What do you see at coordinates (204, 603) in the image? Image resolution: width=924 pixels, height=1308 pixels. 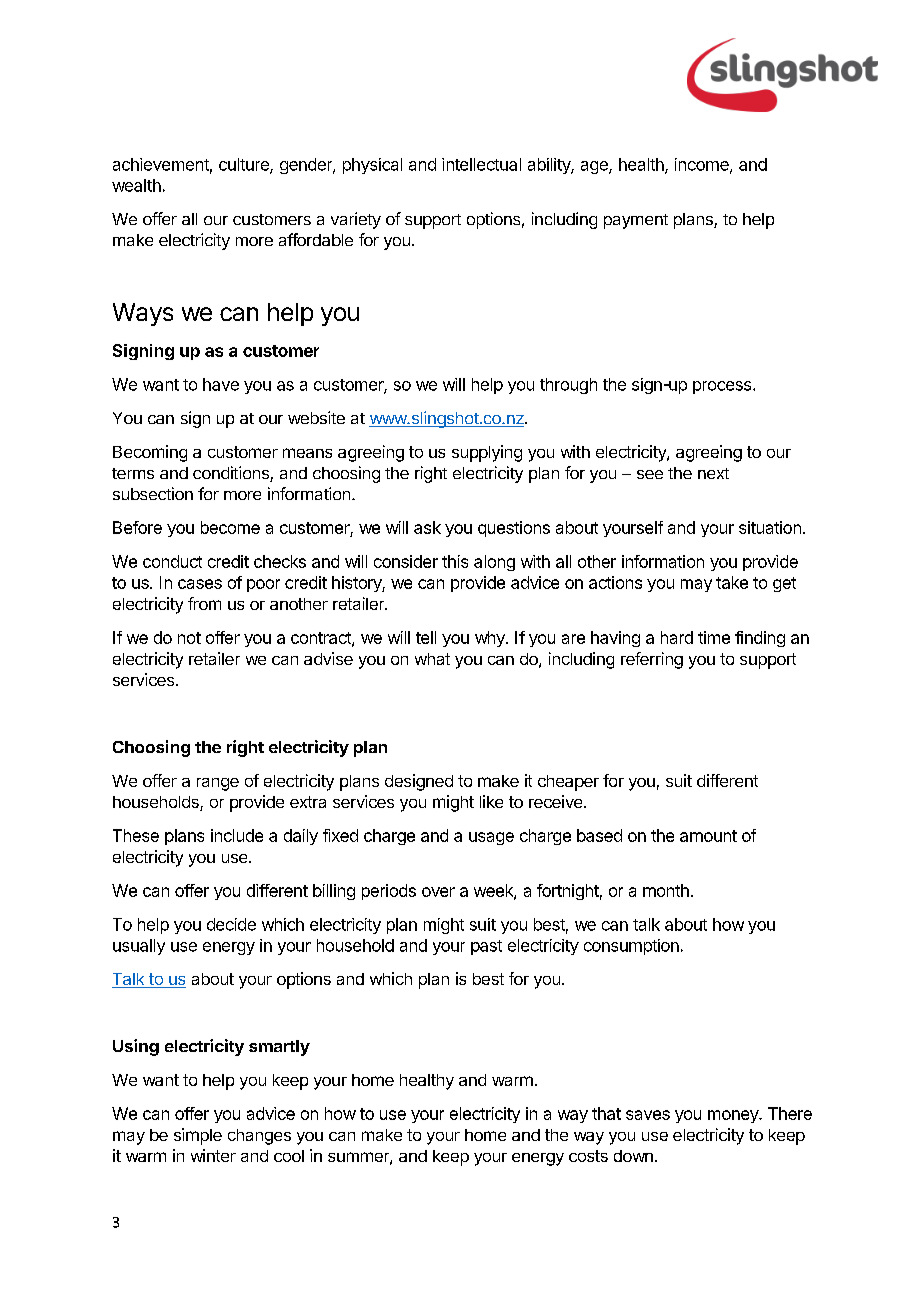 I see `from` at bounding box center [204, 603].
